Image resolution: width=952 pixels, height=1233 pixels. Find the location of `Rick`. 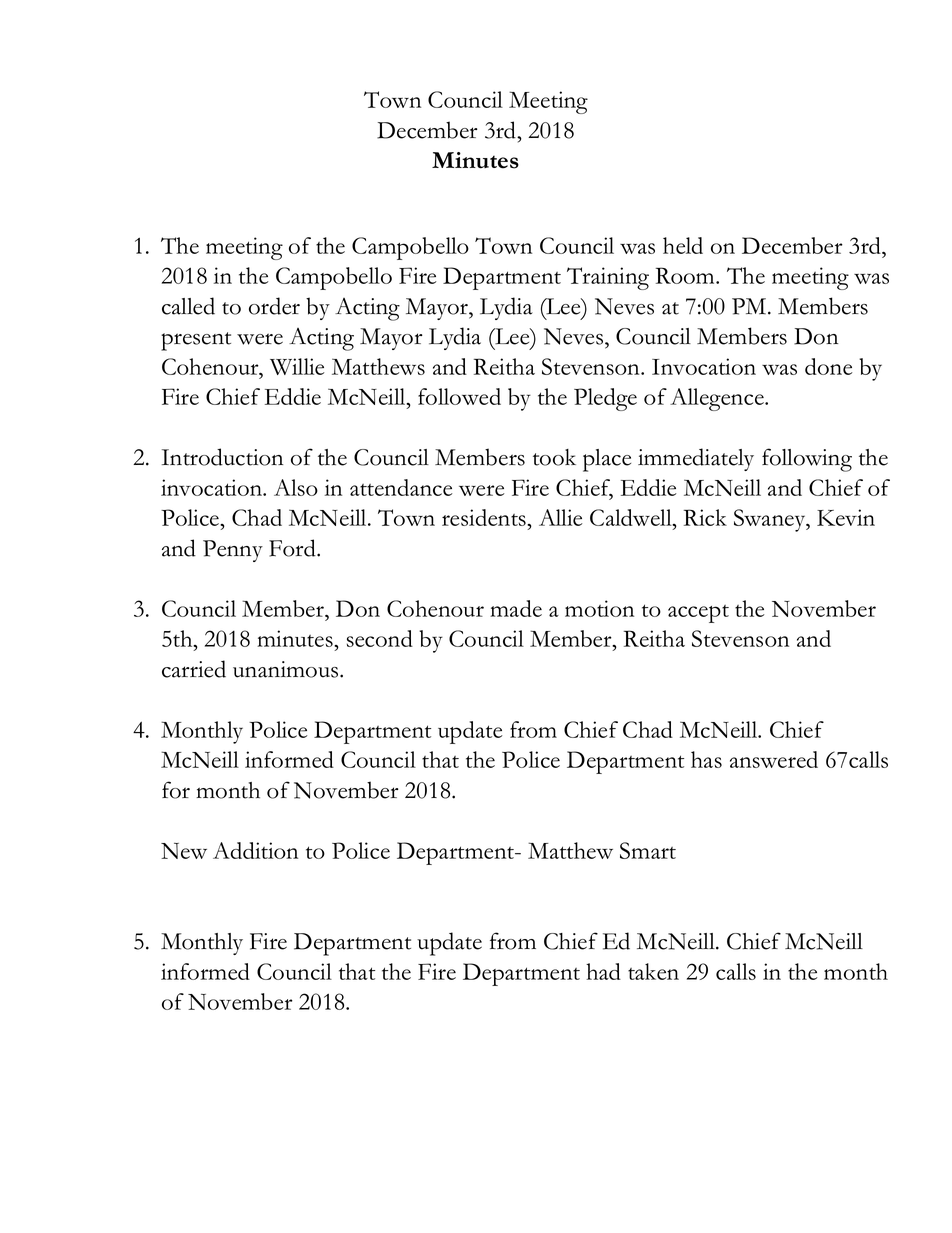

Rick is located at coordinates (705, 517).
